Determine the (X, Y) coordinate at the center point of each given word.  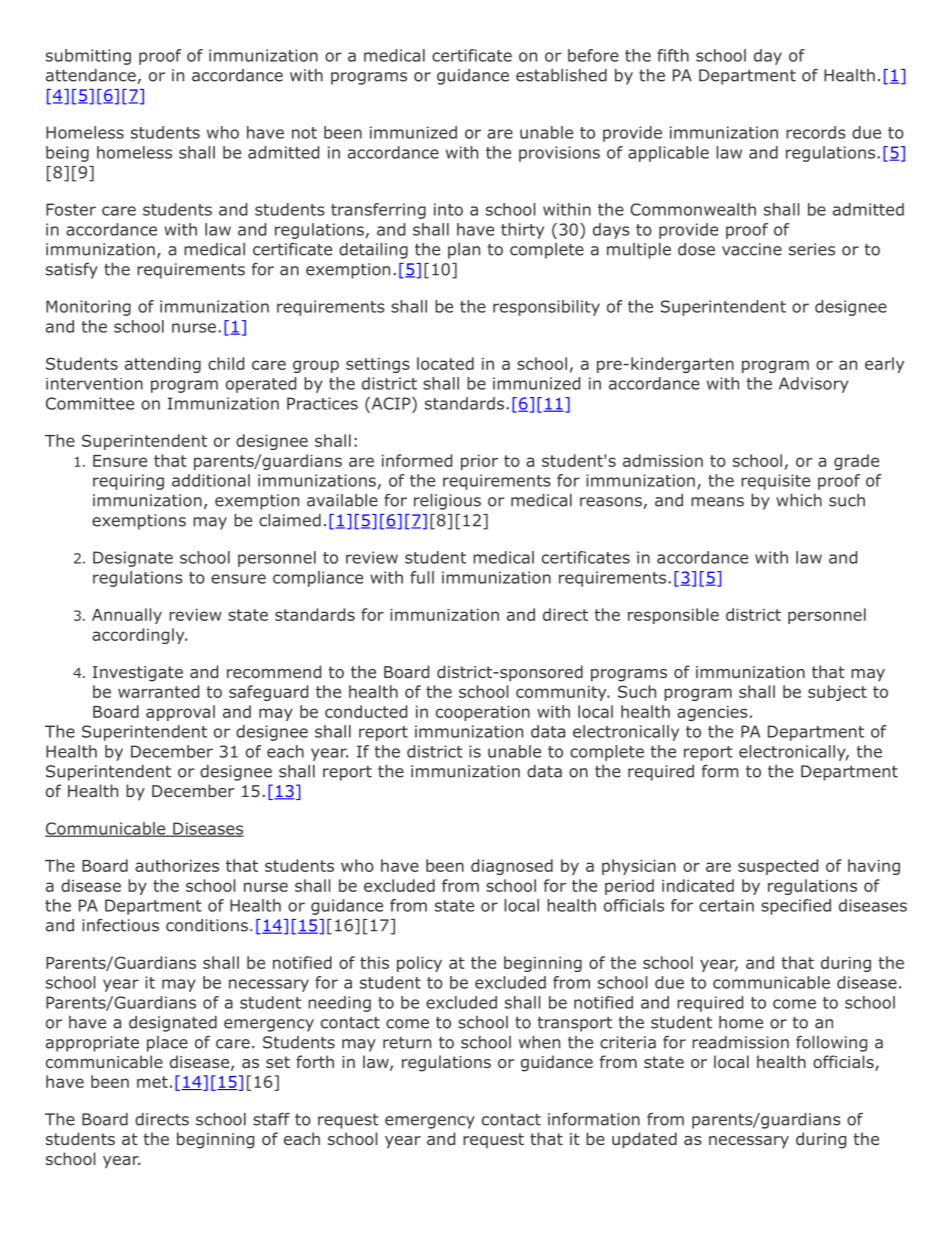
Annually (127, 616)
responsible (673, 616)
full (422, 577)
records (816, 132)
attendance (91, 75)
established (561, 75)
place (167, 1044)
